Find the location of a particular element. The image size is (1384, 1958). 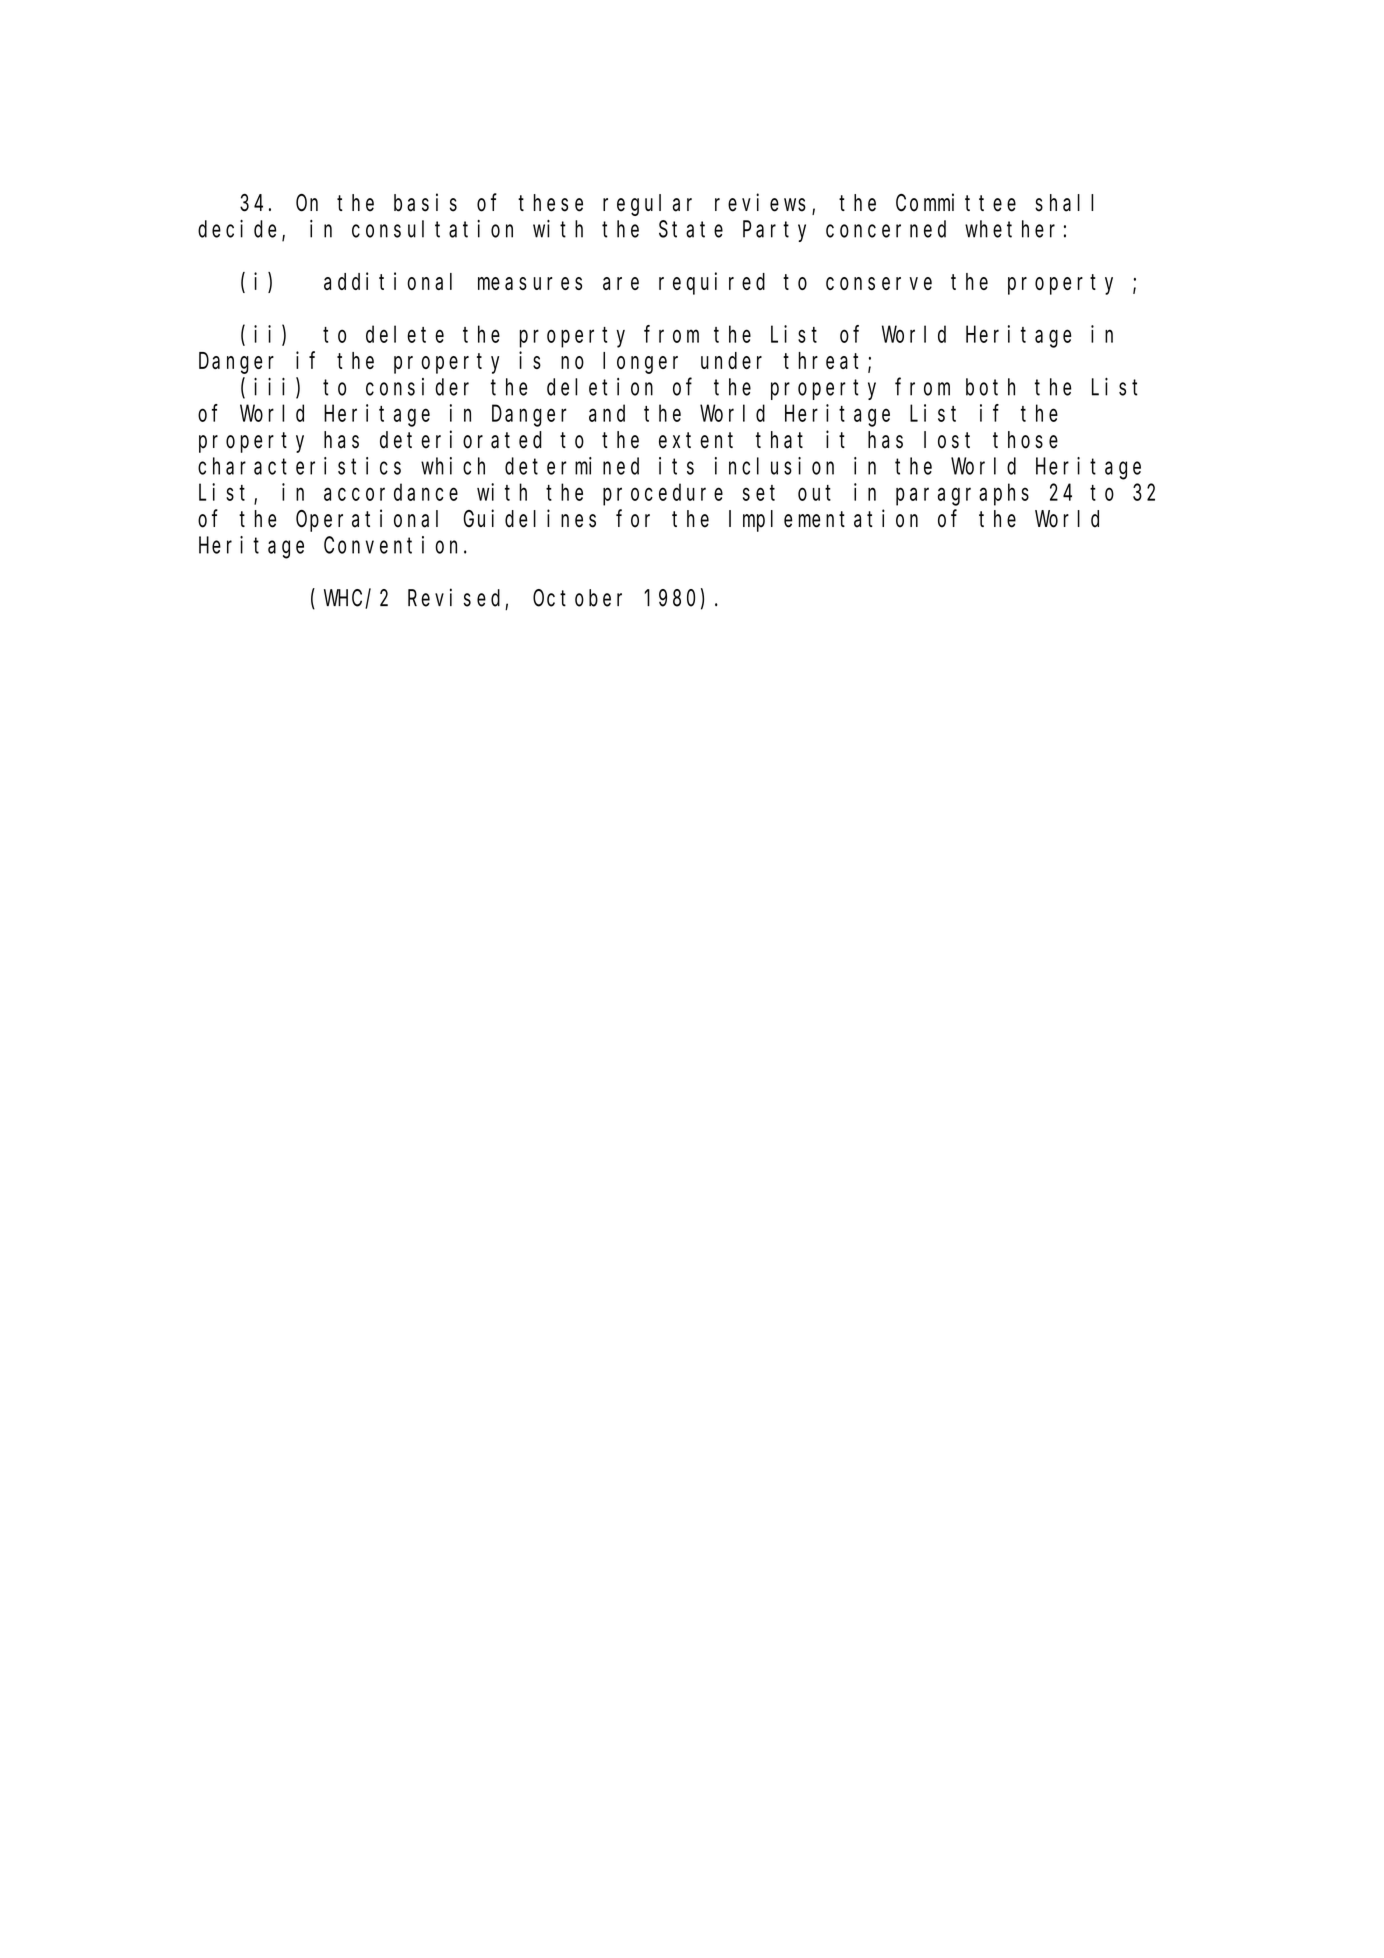

basis is located at coordinates (425, 202).
